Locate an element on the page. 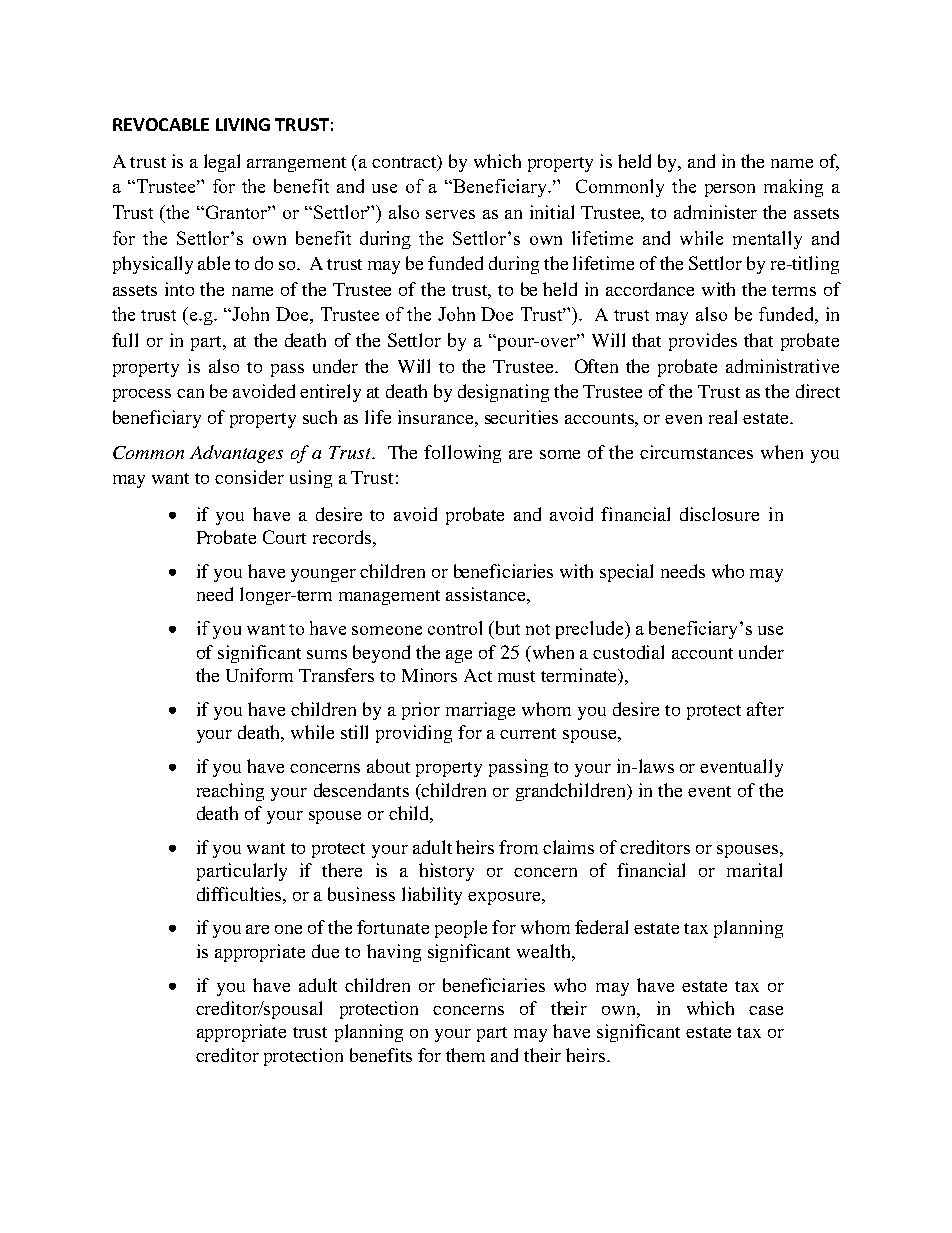  person is located at coordinates (730, 190).
